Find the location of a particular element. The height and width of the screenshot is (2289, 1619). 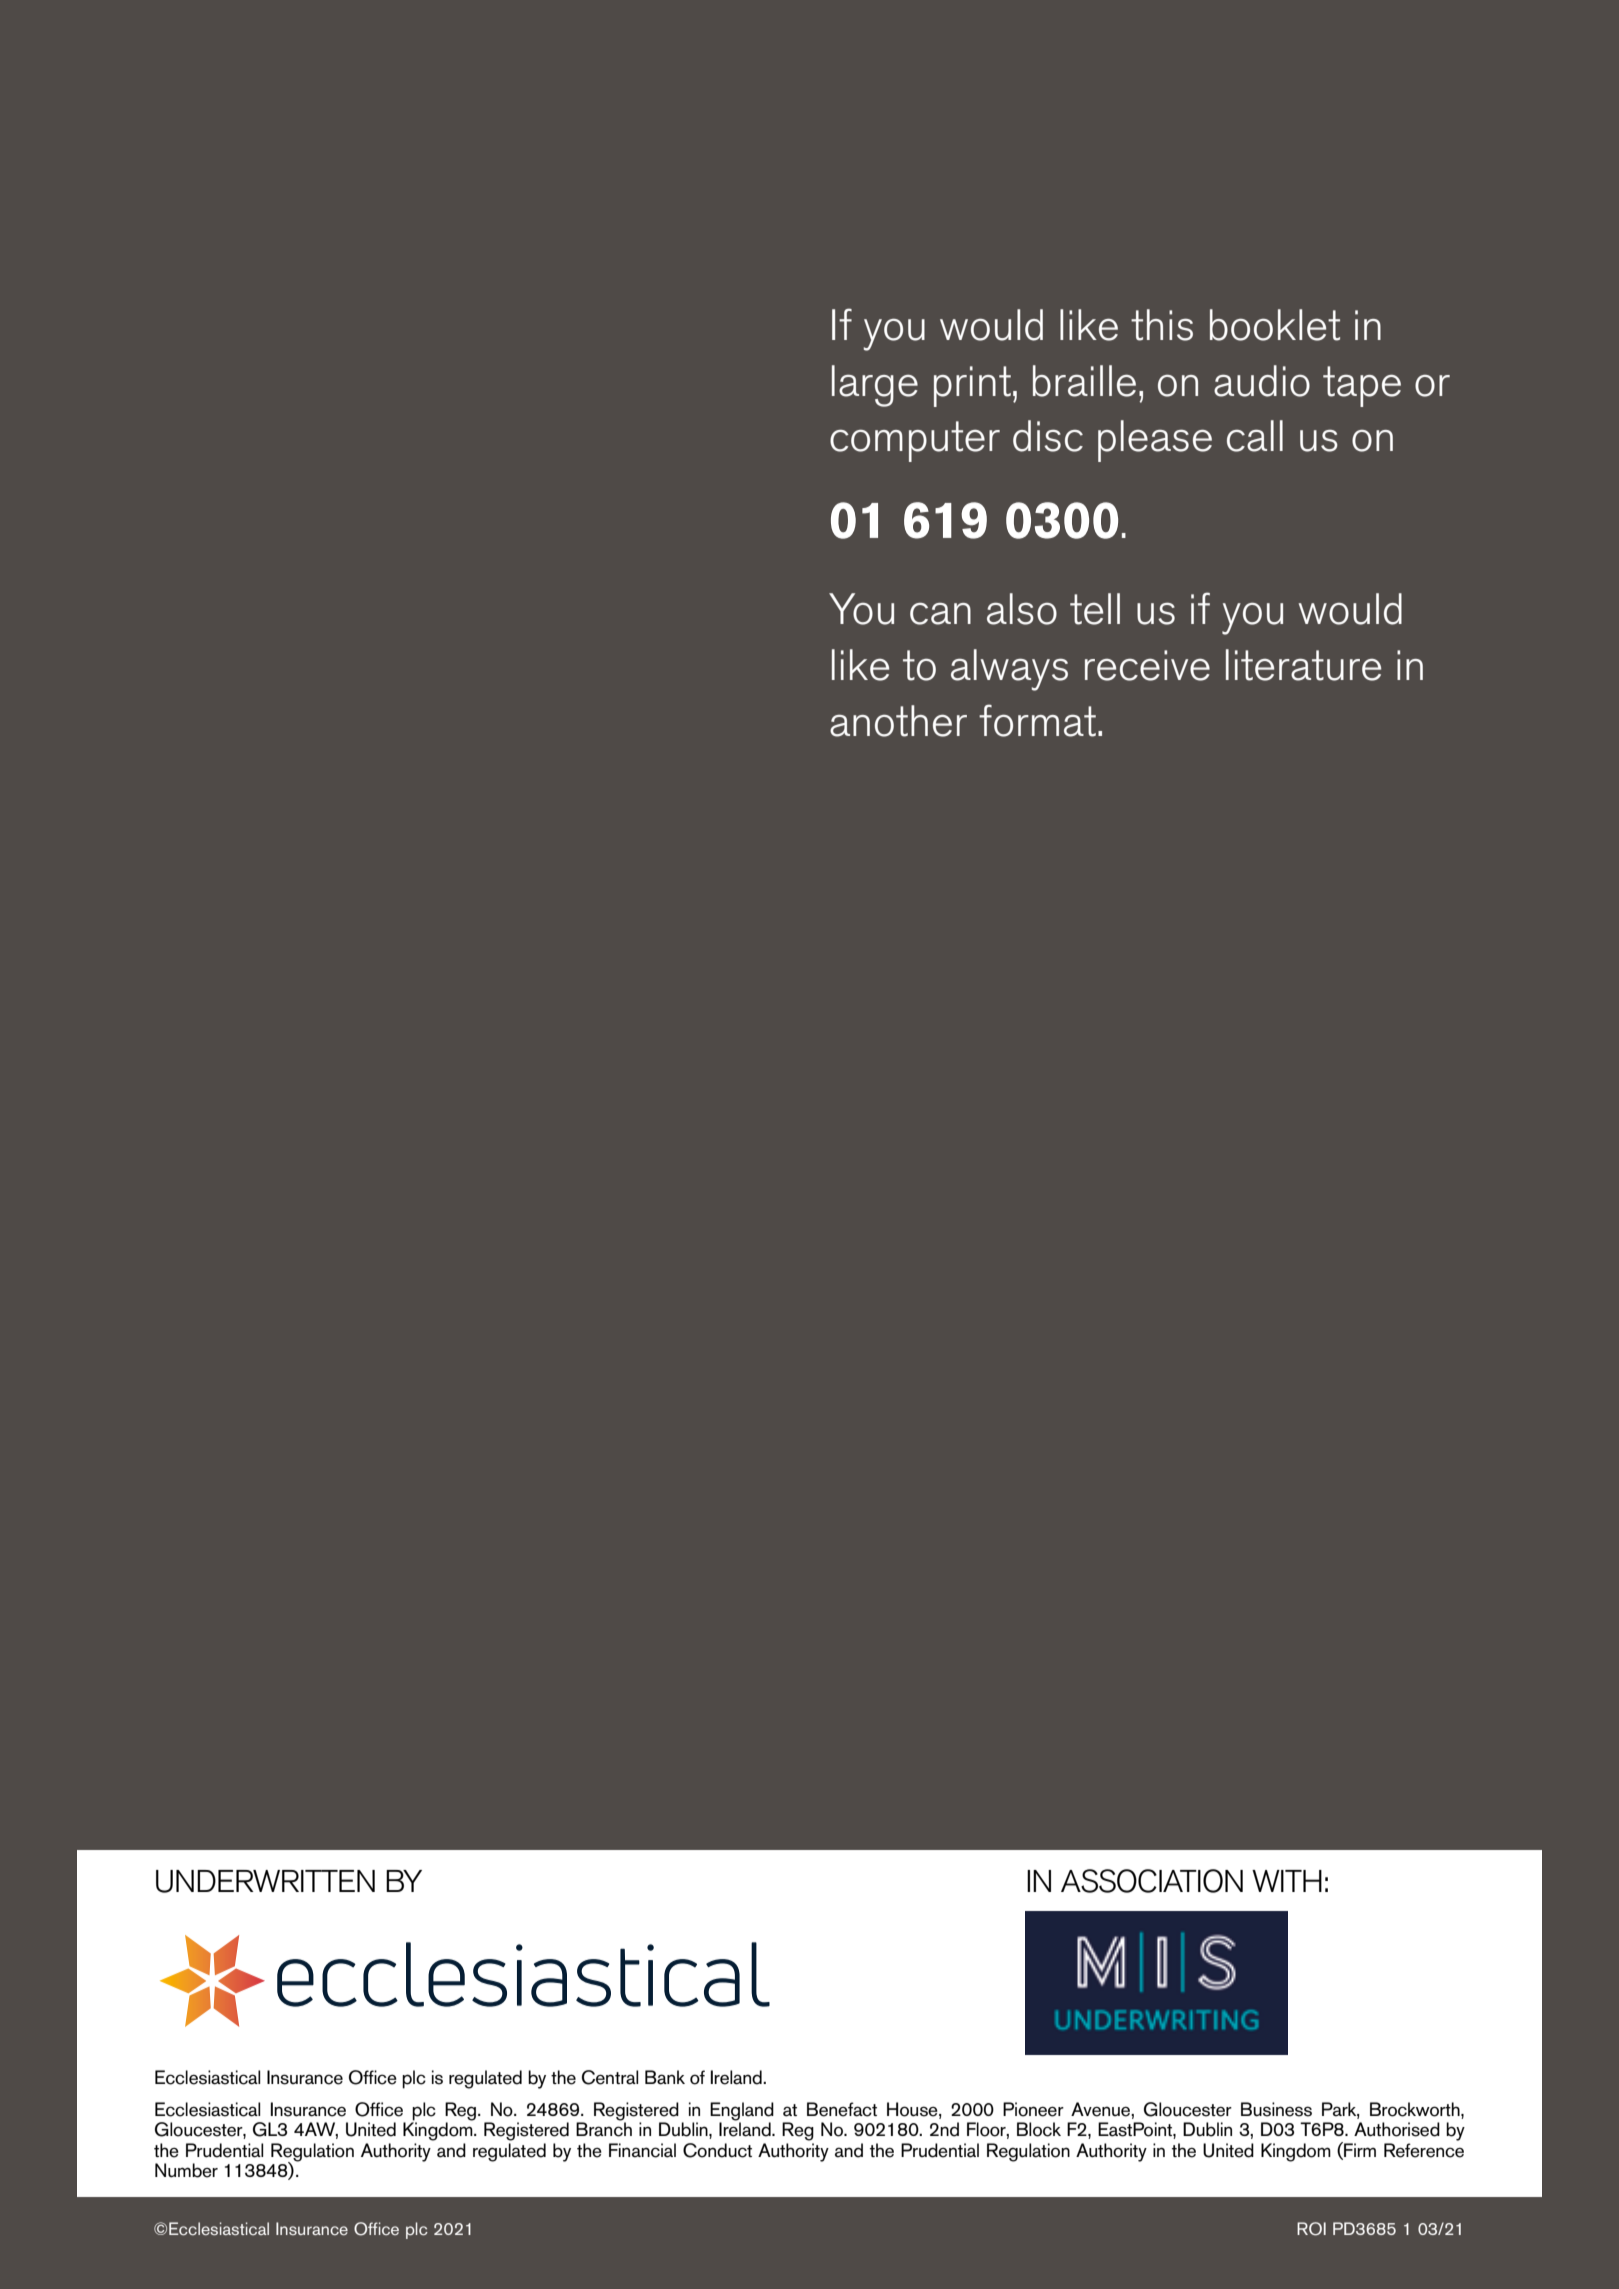

ASSOCIATION is located at coordinates (1152, 1881).
